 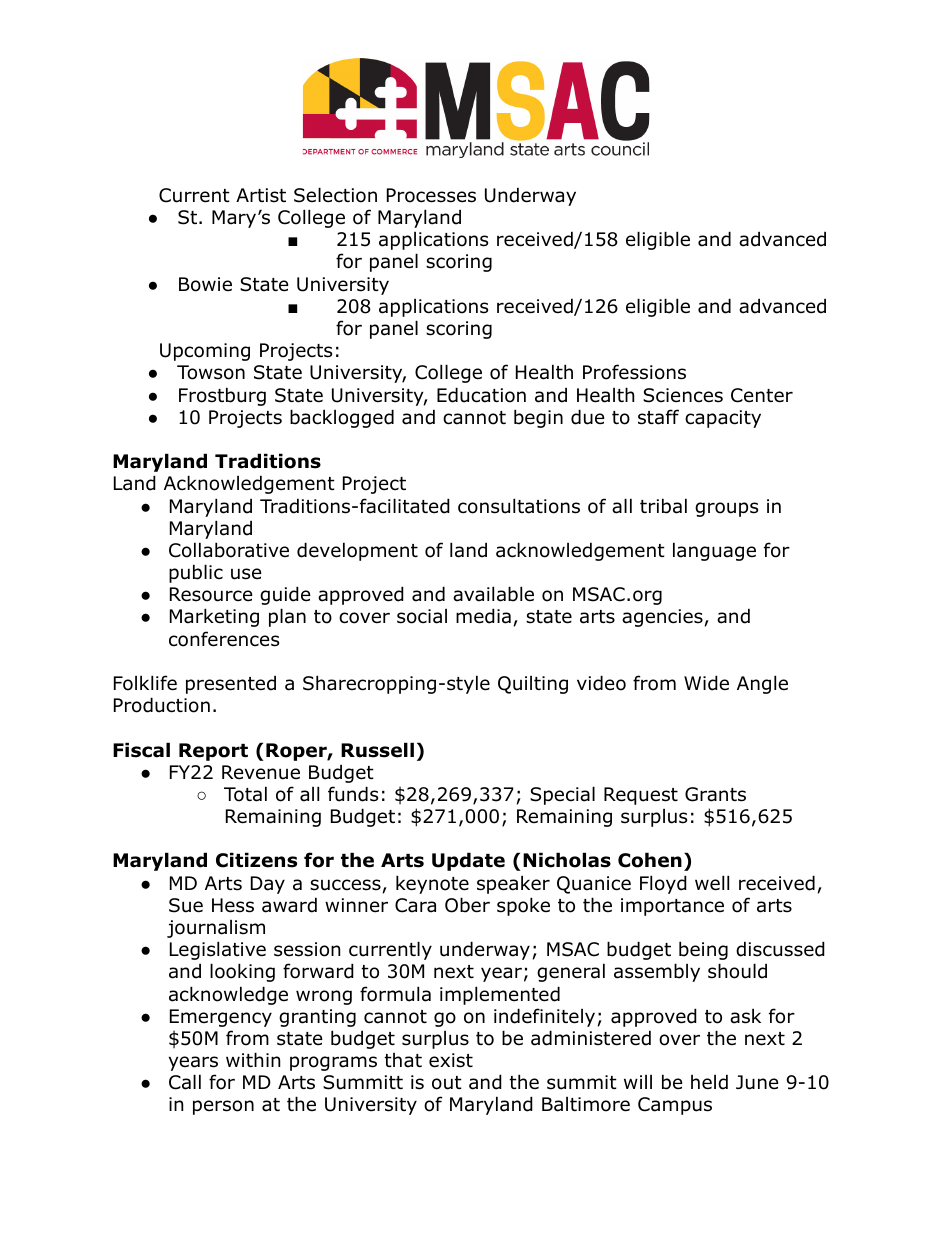 What do you see at coordinates (715, 794) in the screenshot?
I see `Grants` at bounding box center [715, 794].
